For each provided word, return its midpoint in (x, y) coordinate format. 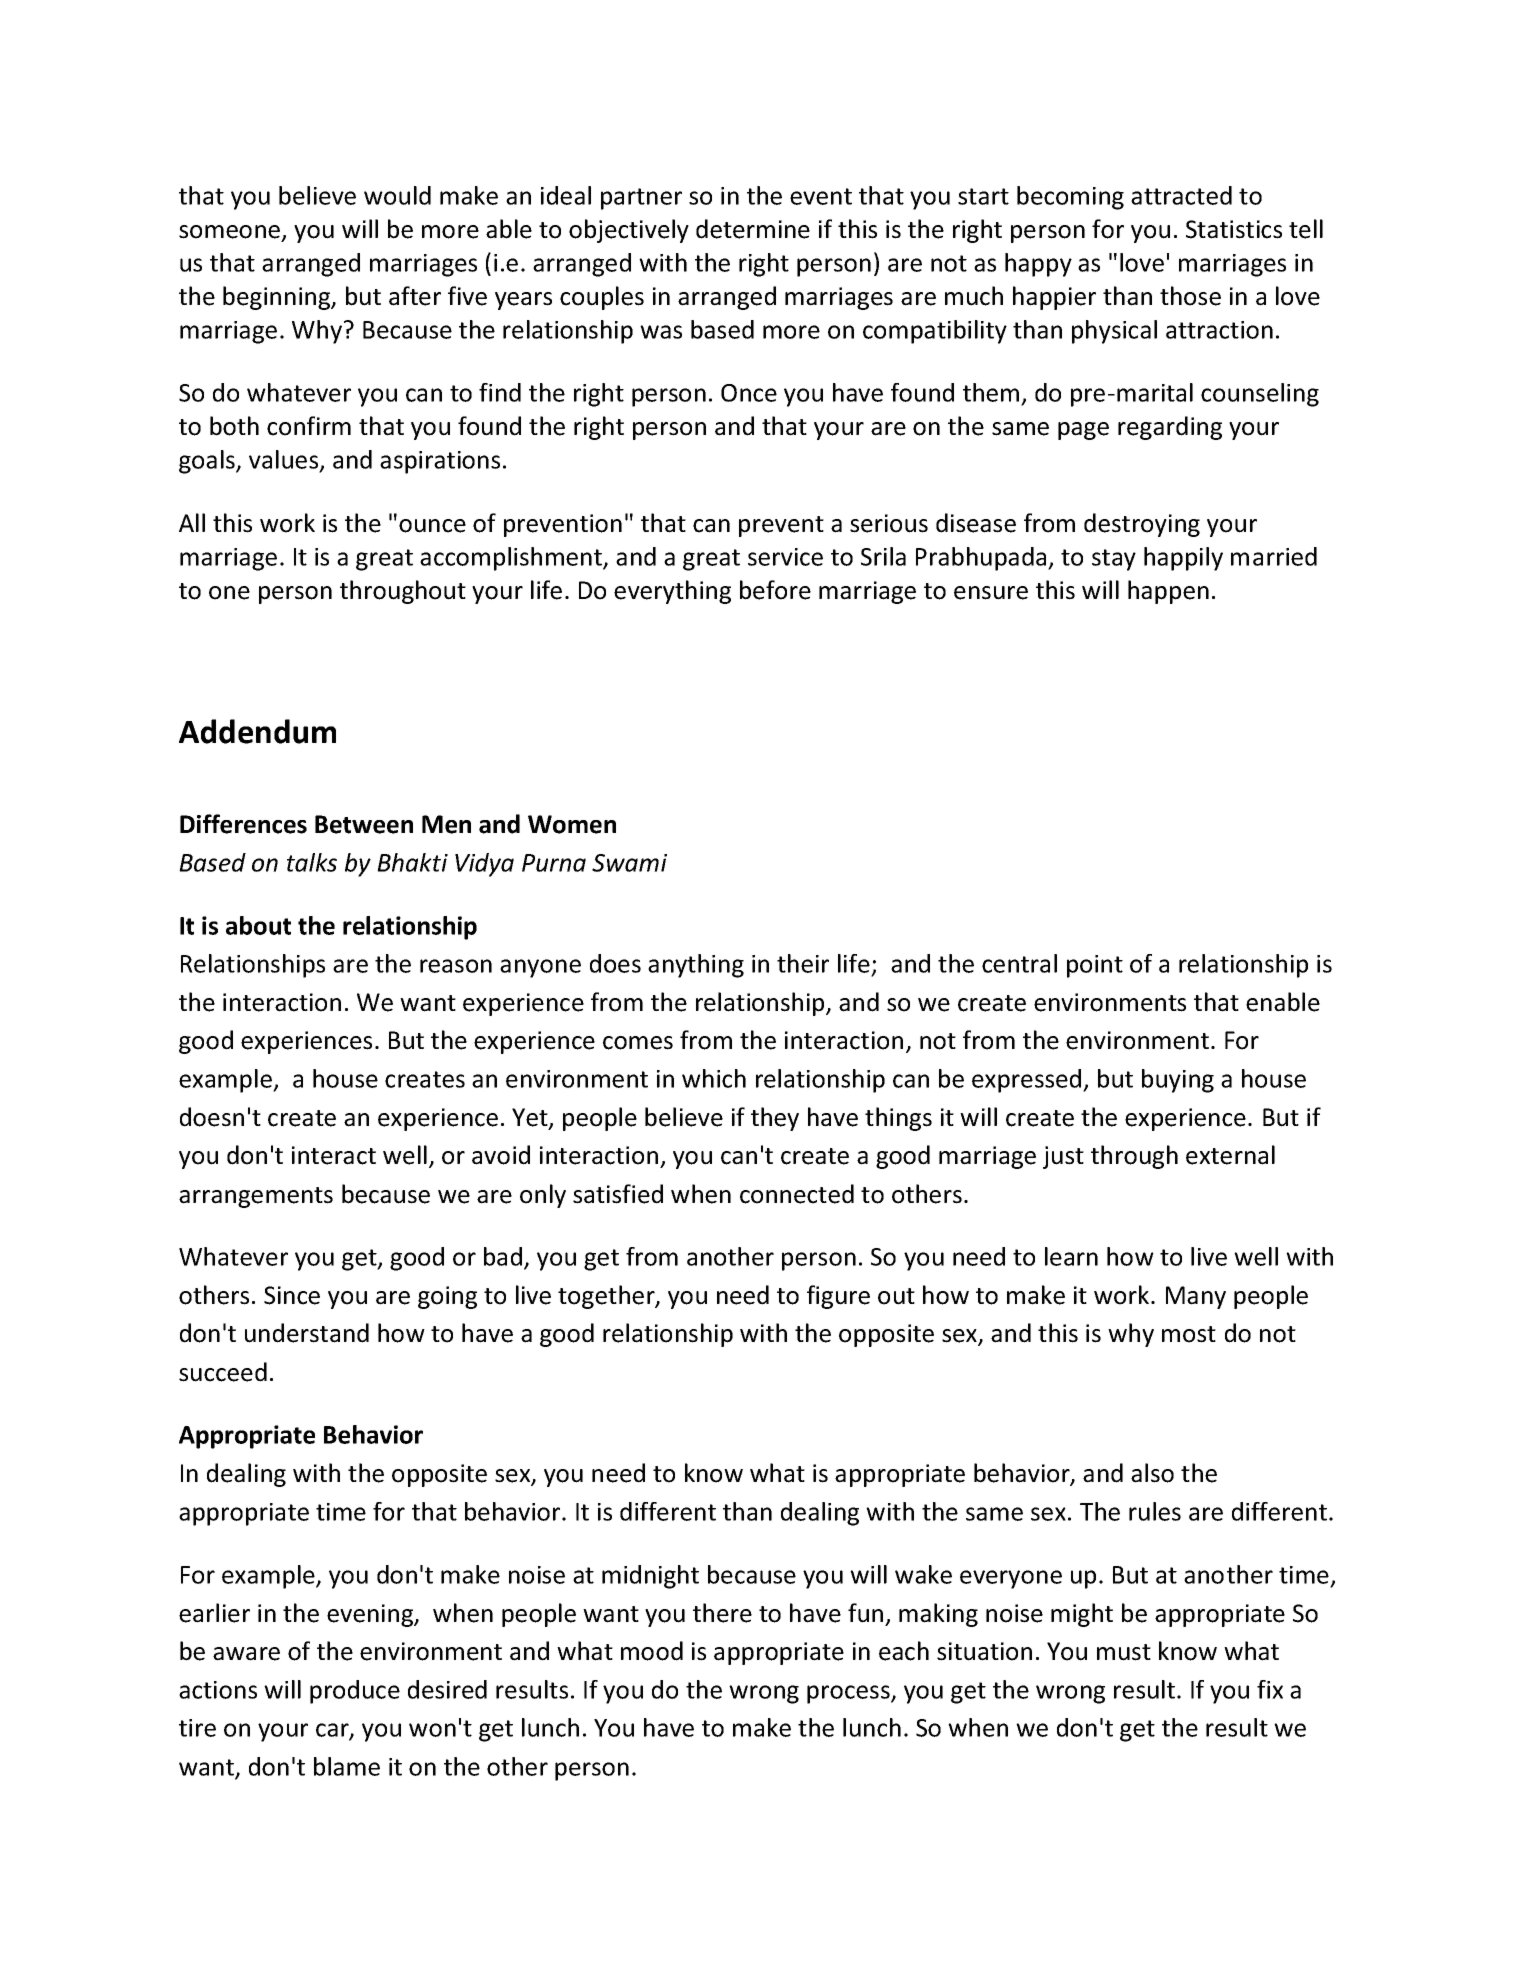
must (1124, 1652)
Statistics (1234, 229)
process (849, 1694)
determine (753, 229)
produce (355, 1692)
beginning (278, 298)
